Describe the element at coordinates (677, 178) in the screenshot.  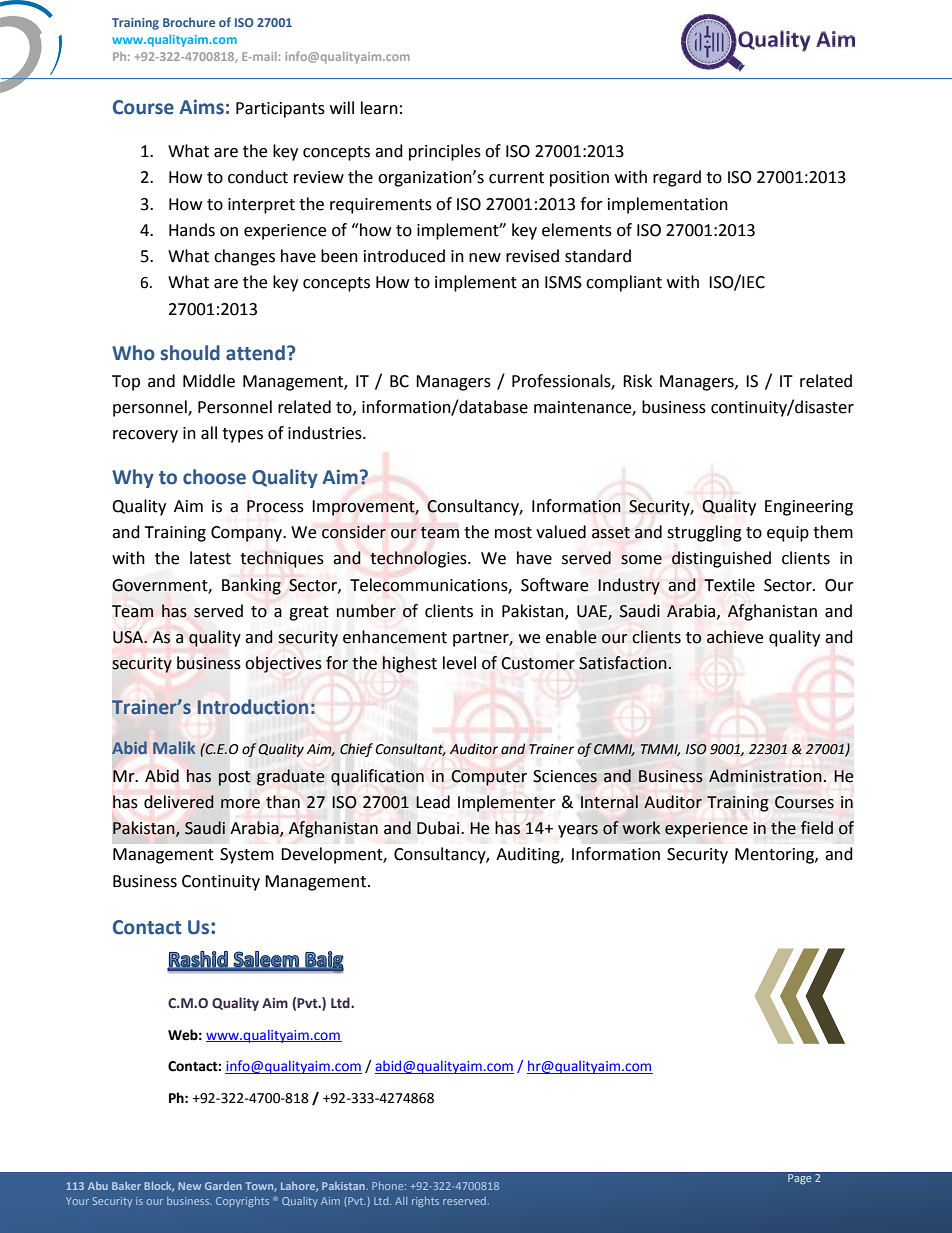
I see `regard` at that location.
